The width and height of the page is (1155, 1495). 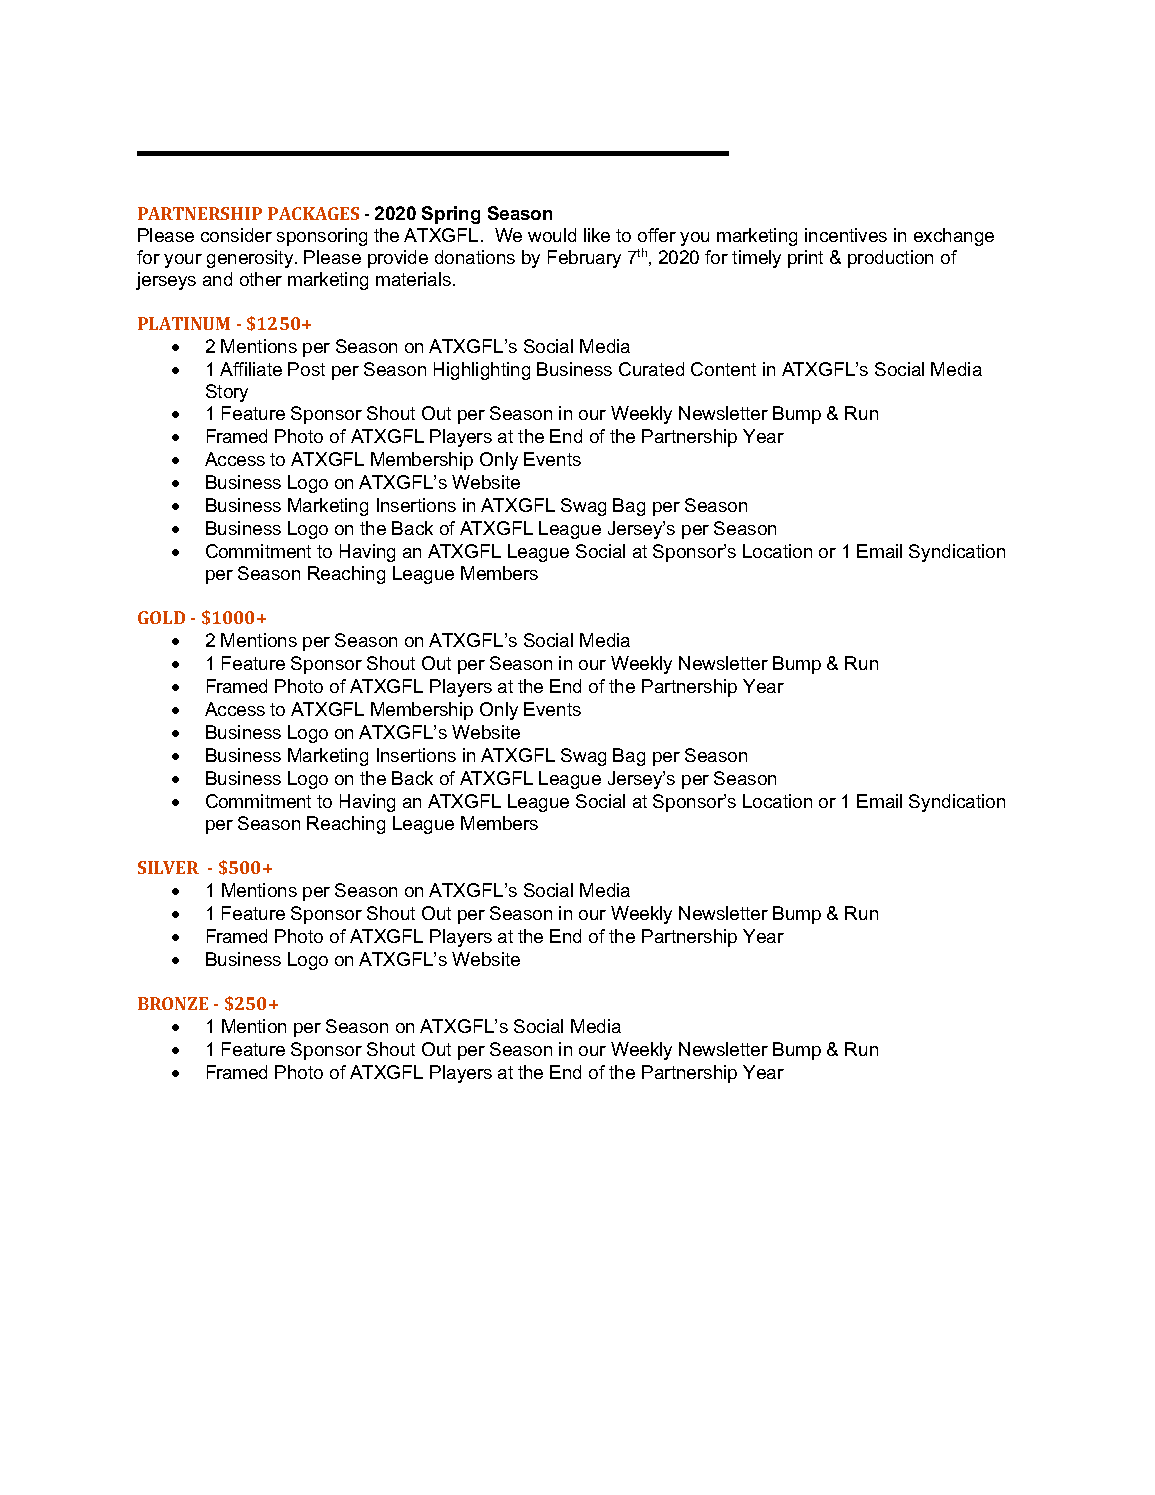 What do you see at coordinates (552, 235) in the page?
I see `would` at bounding box center [552, 235].
